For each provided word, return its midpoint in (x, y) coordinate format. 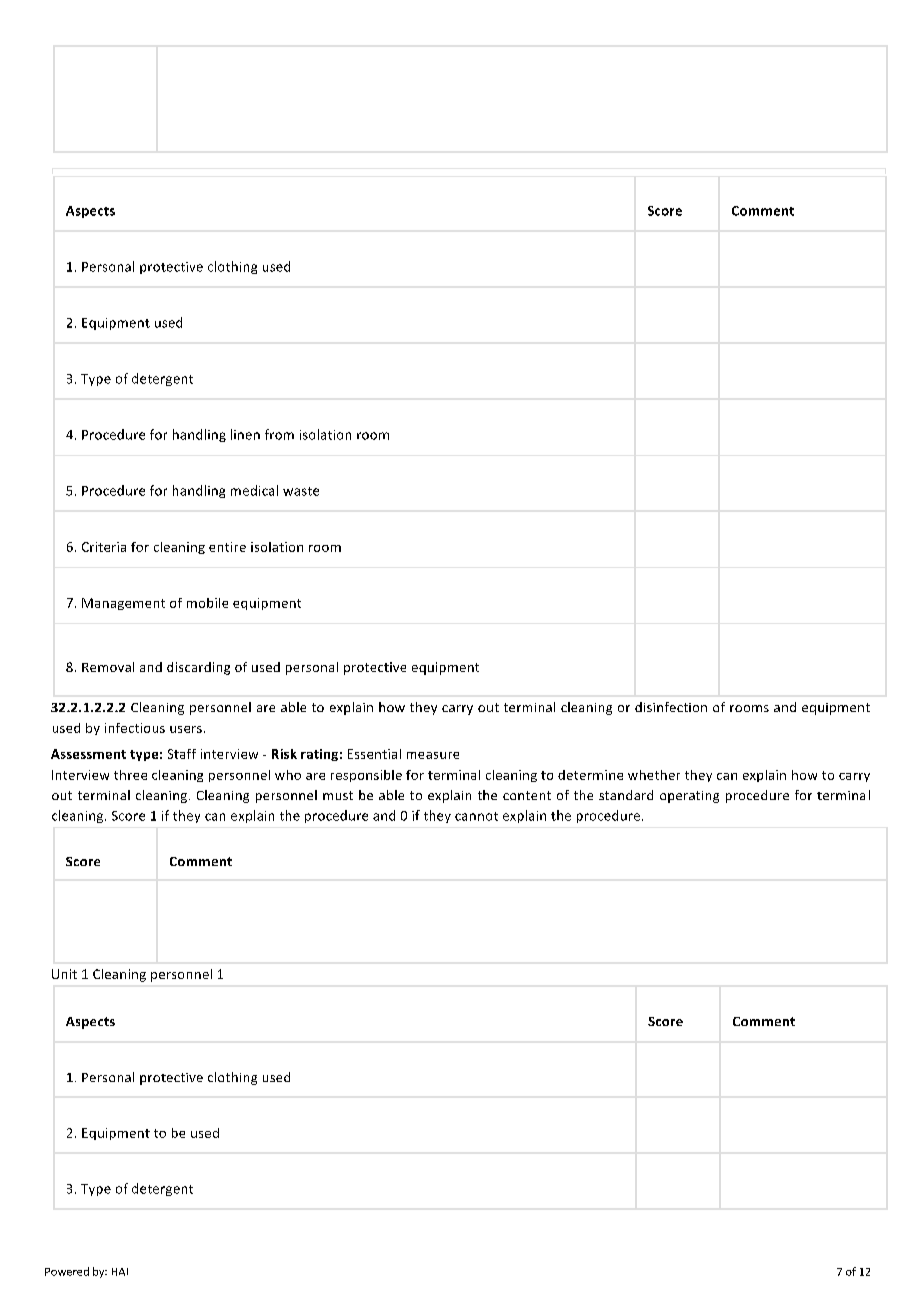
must (338, 795)
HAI (120, 1272)
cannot (476, 816)
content (527, 795)
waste (301, 491)
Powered (67, 1271)
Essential (374, 754)
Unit (64, 974)
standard (626, 795)
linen (245, 434)
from (279, 434)
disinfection (671, 707)
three (130, 775)
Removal (108, 667)
